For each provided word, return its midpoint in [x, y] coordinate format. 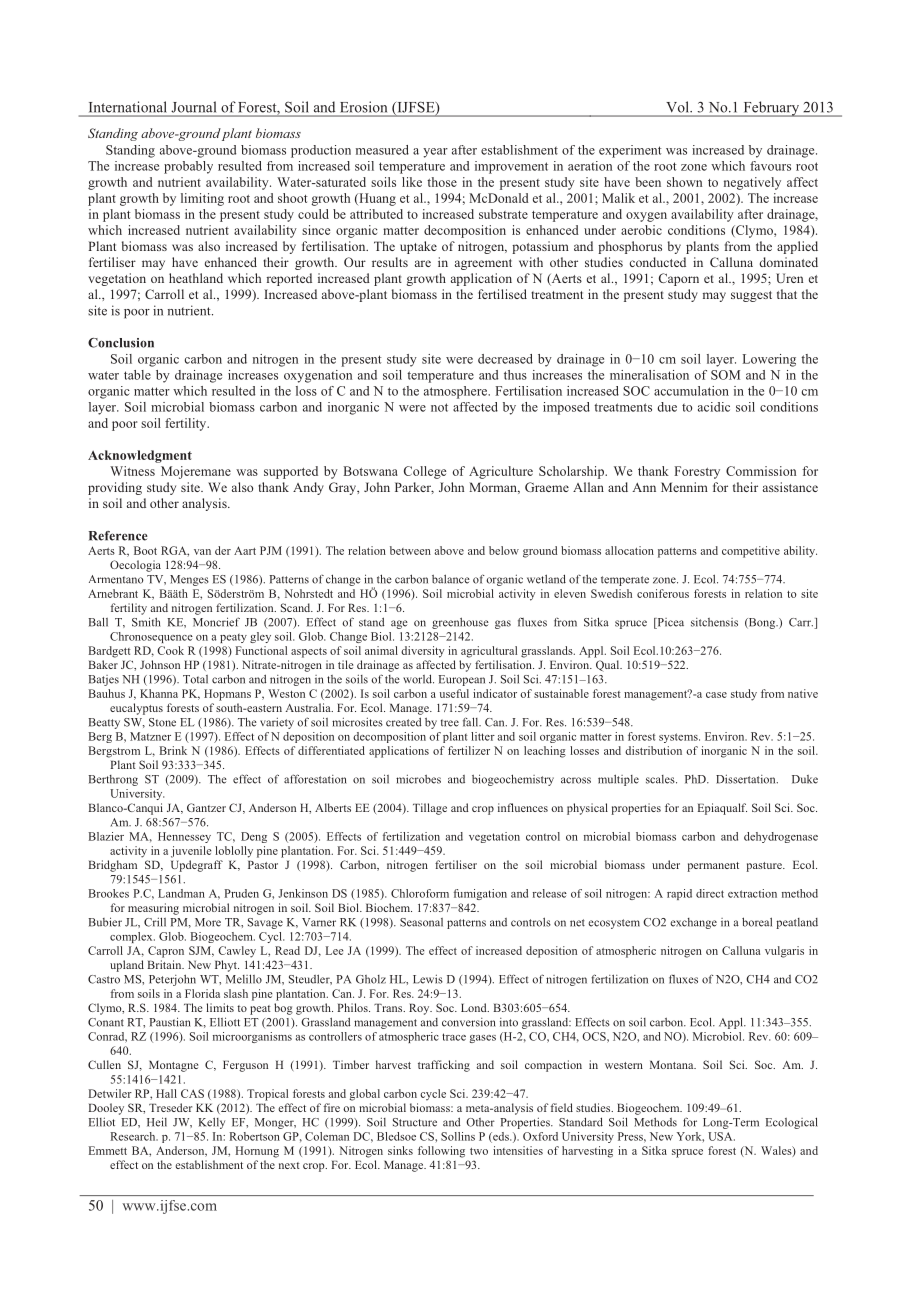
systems [679, 738]
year [435, 153]
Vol [679, 106]
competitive [751, 552]
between [410, 550]
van [202, 552]
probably [188, 167]
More [208, 922]
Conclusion [121, 343]
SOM [725, 375]
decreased [505, 359]
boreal [757, 922]
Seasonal [421, 922]
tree [450, 723]
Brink [173, 750]
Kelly [211, 1123]
